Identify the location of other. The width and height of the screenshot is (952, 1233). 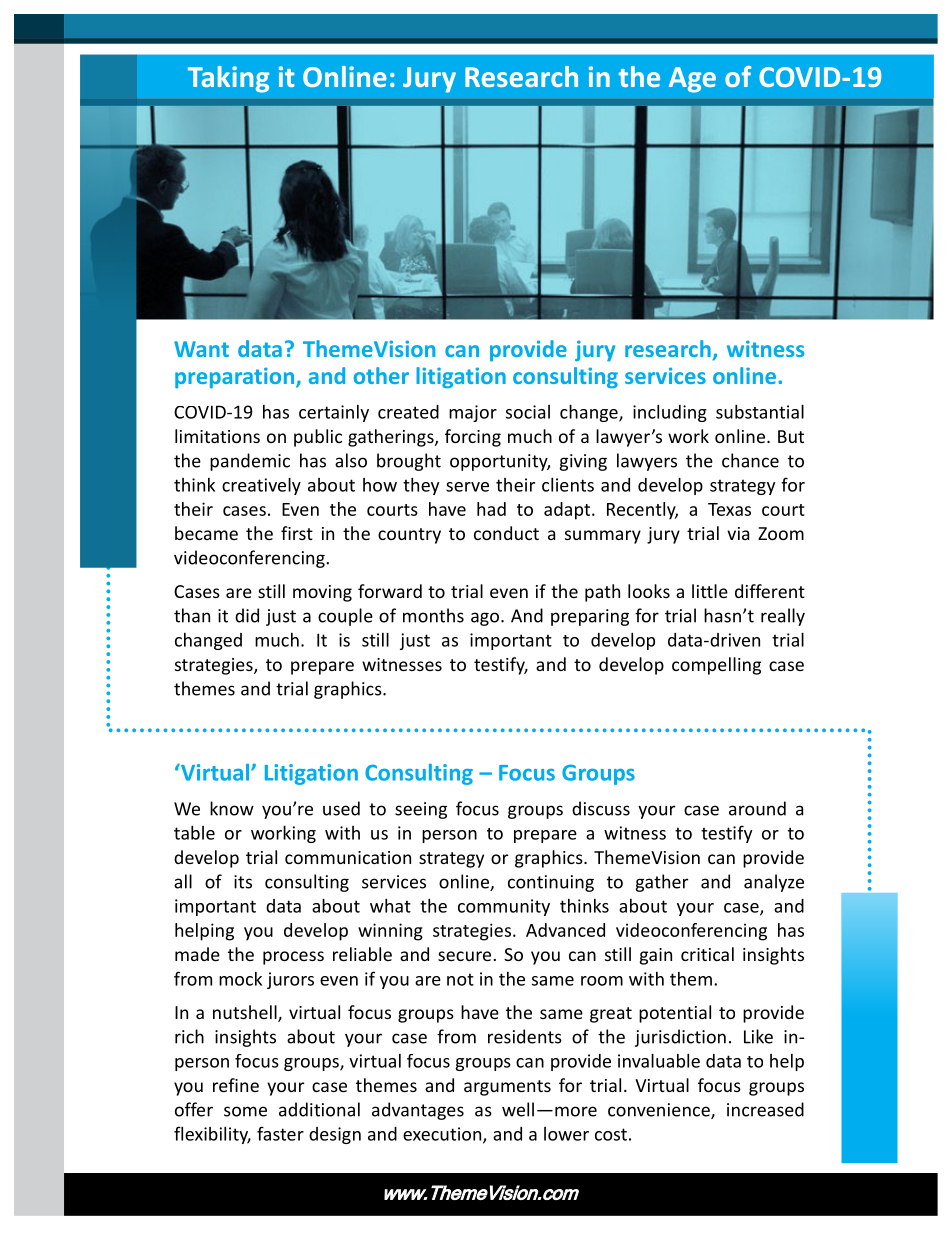
(381, 375).
